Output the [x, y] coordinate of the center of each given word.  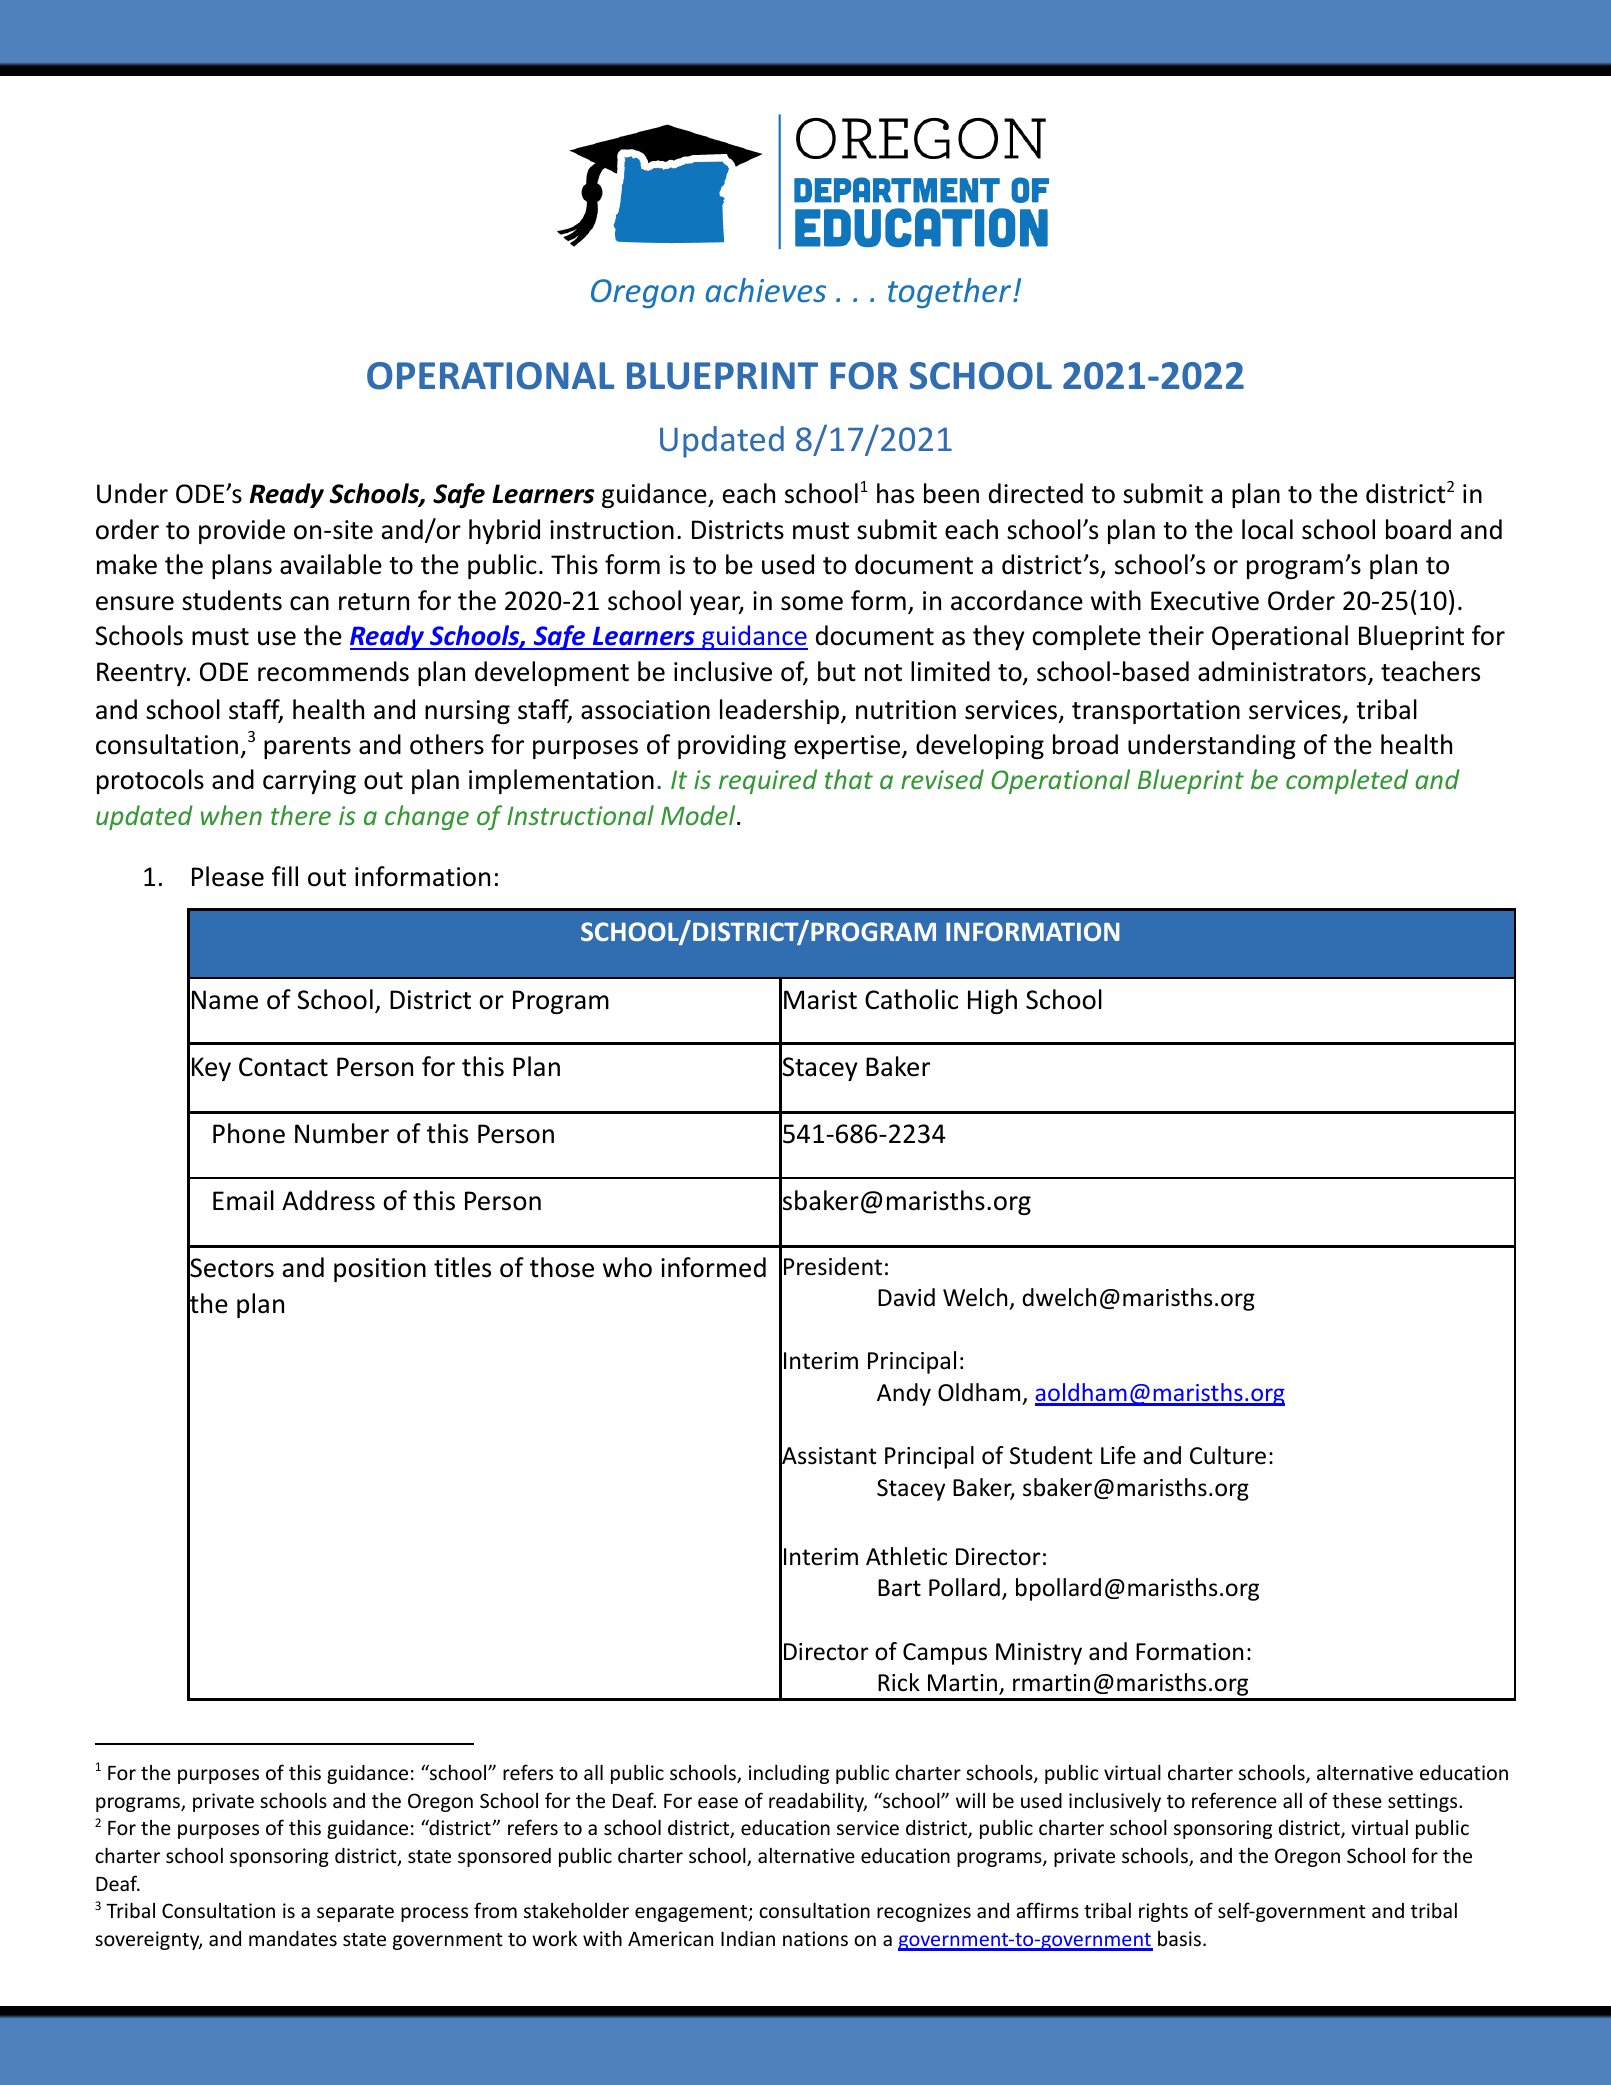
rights [1163, 1912]
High [992, 1001]
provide [242, 531]
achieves [765, 290]
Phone [249, 1133]
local [1267, 529]
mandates [293, 1938]
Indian [748, 1938]
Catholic [911, 999]
